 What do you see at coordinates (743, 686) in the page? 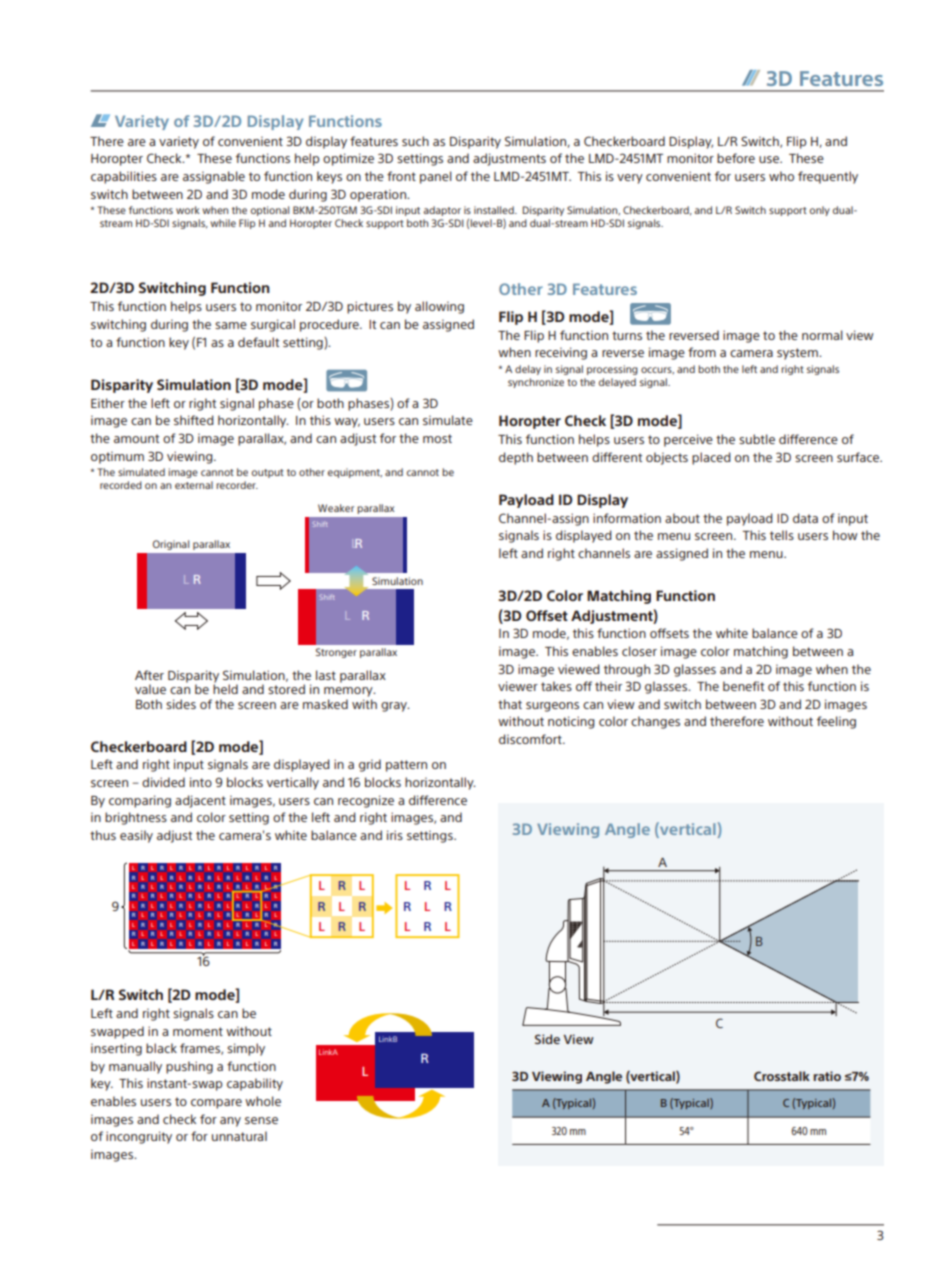
I see `benefit` at bounding box center [743, 686].
